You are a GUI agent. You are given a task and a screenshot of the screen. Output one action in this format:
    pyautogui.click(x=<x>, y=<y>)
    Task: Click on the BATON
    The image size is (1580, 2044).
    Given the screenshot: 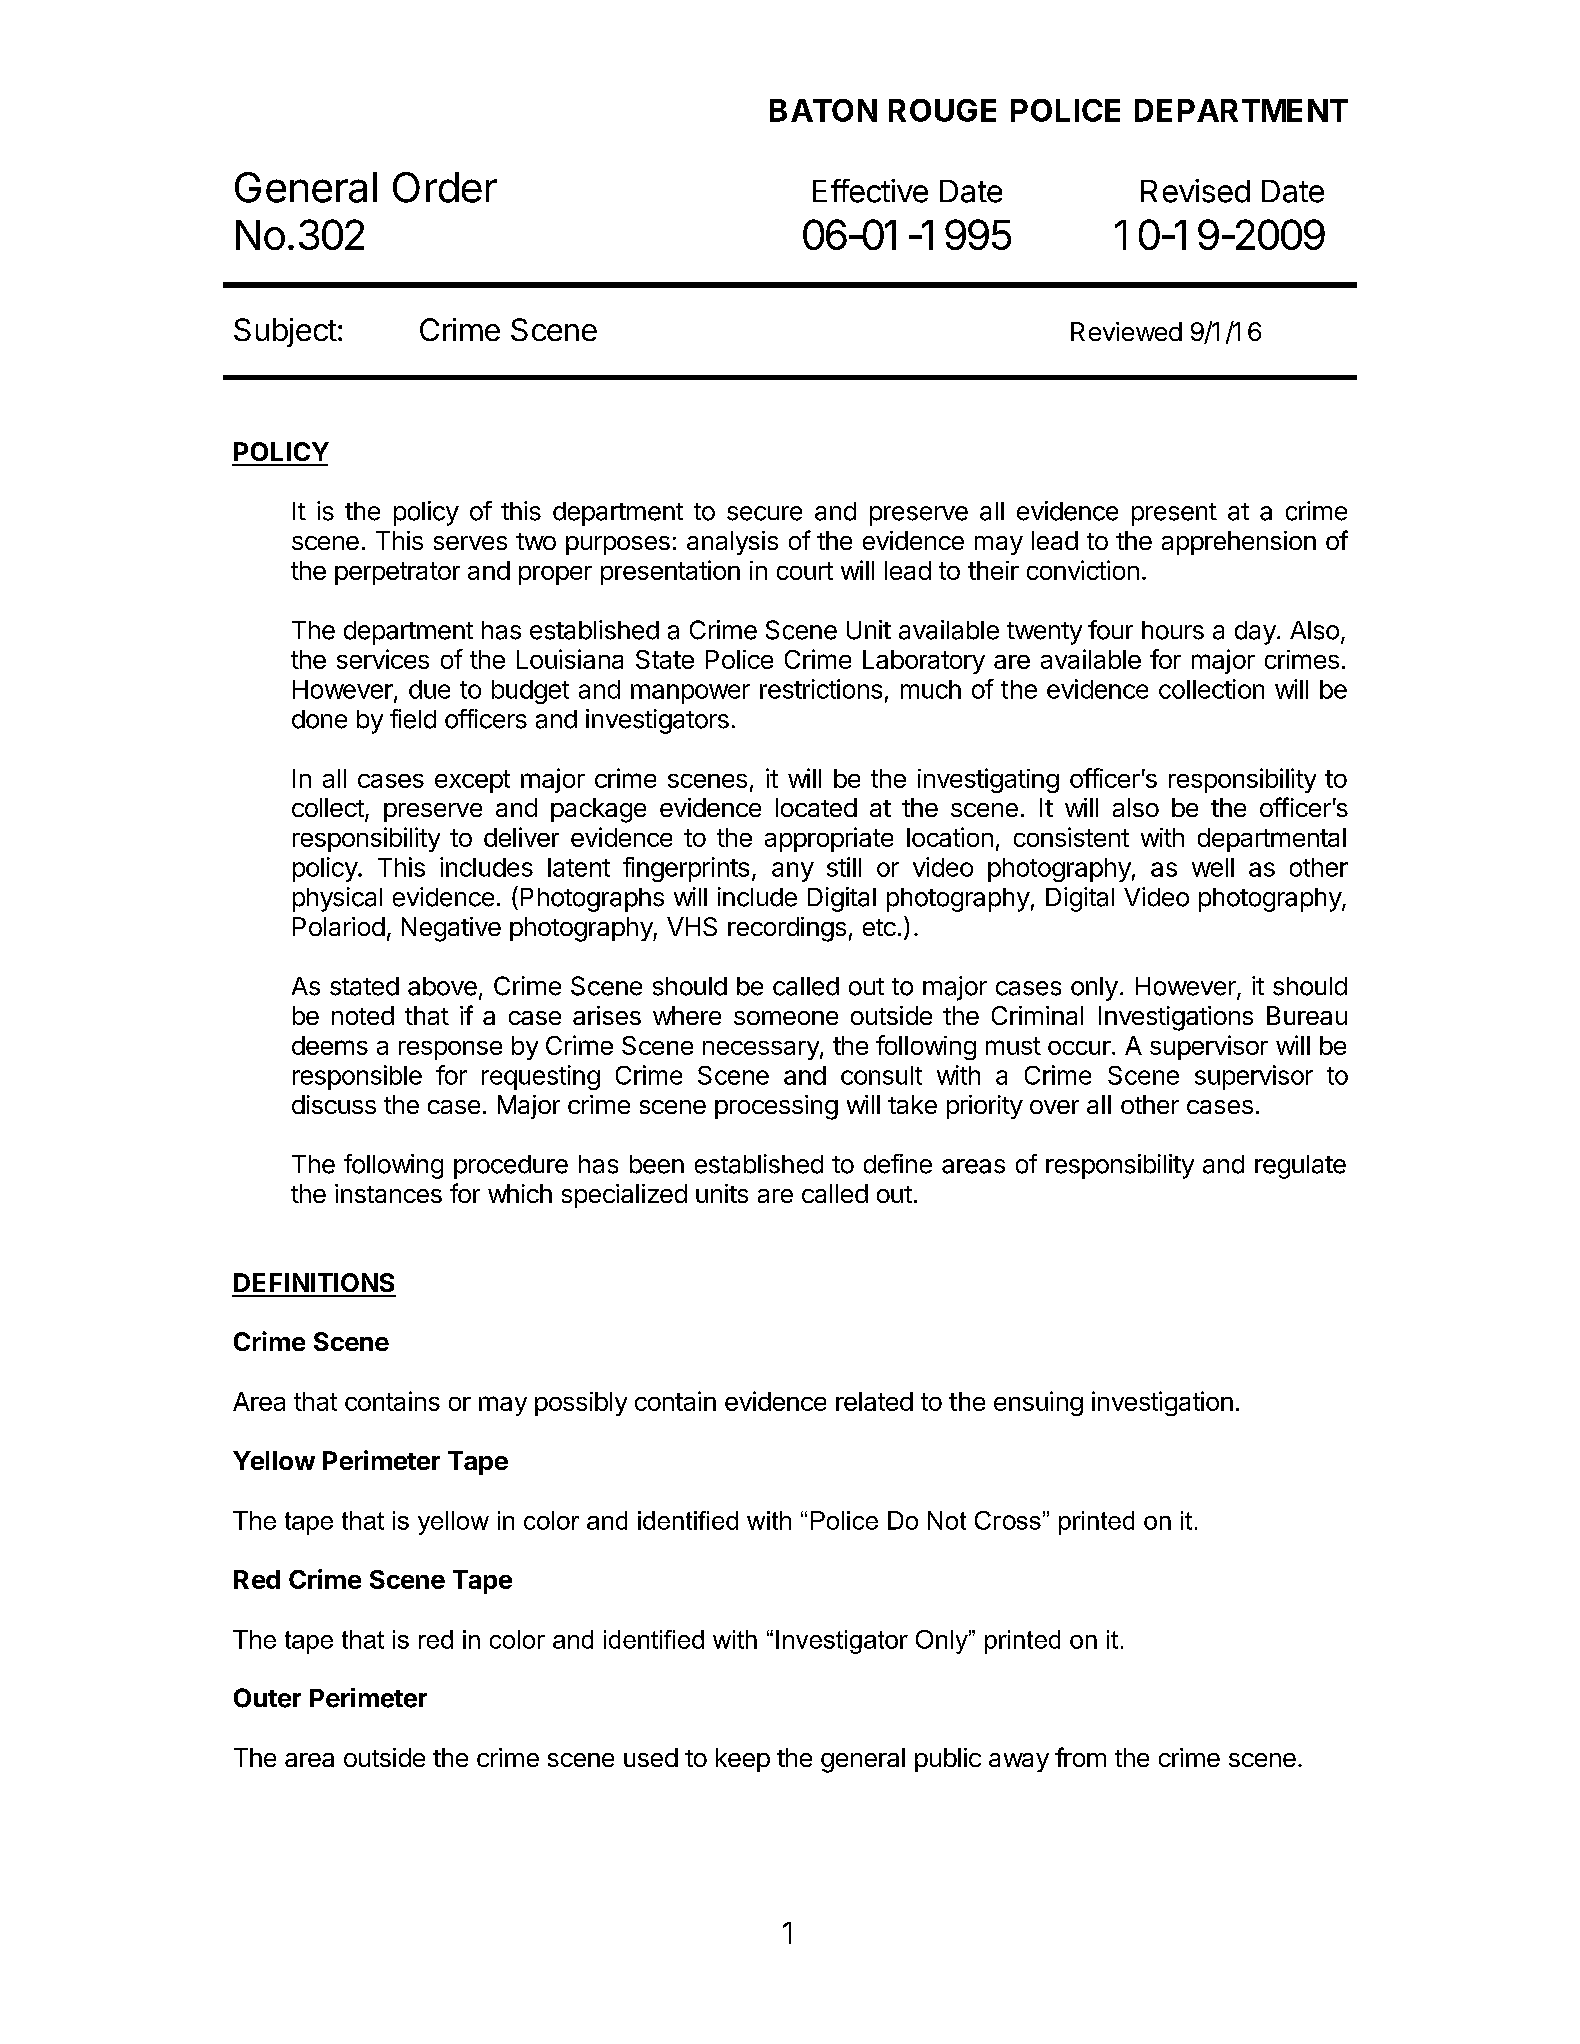 What is the action you would take?
    pyautogui.click(x=823, y=110)
